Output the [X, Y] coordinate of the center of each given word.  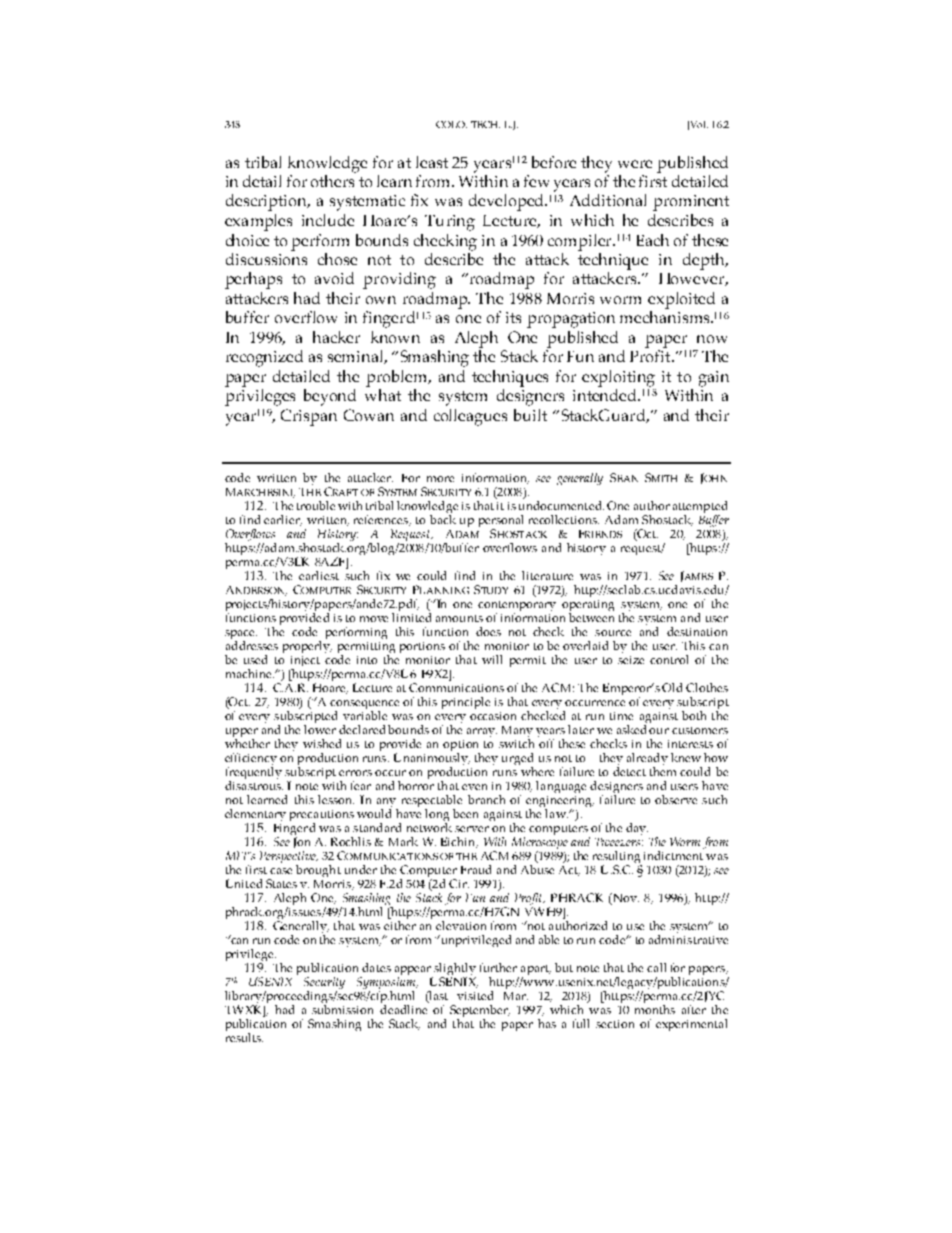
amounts [459, 618]
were [635, 164]
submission [342, 1009]
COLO [451, 124]
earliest [319, 575]
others [332, 181]
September [480, 1012]
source [613, 633]
